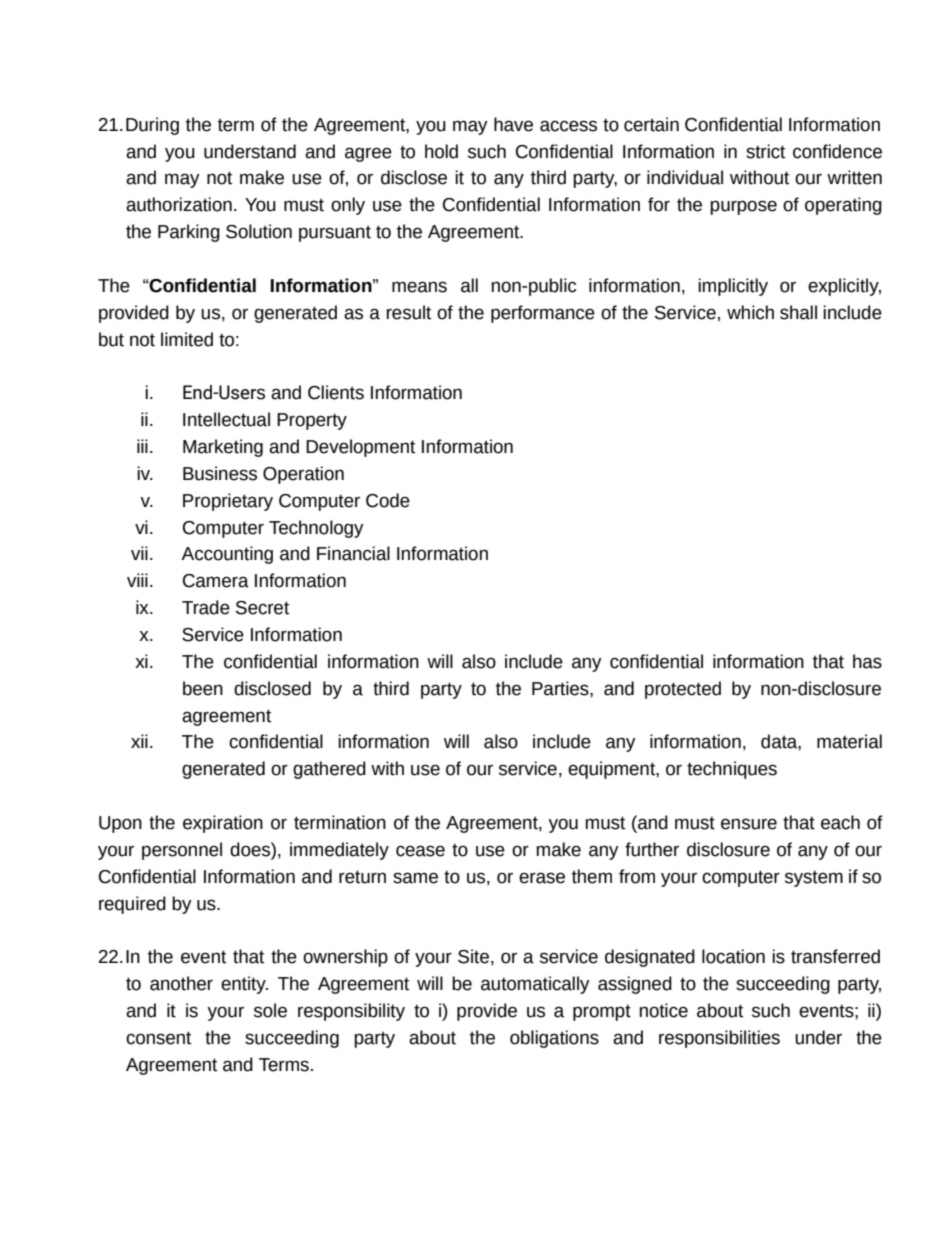 This image has width=952, height=1233. Describe the element at coordinates (216, 581) in the image. I see `Camera` at that location.
